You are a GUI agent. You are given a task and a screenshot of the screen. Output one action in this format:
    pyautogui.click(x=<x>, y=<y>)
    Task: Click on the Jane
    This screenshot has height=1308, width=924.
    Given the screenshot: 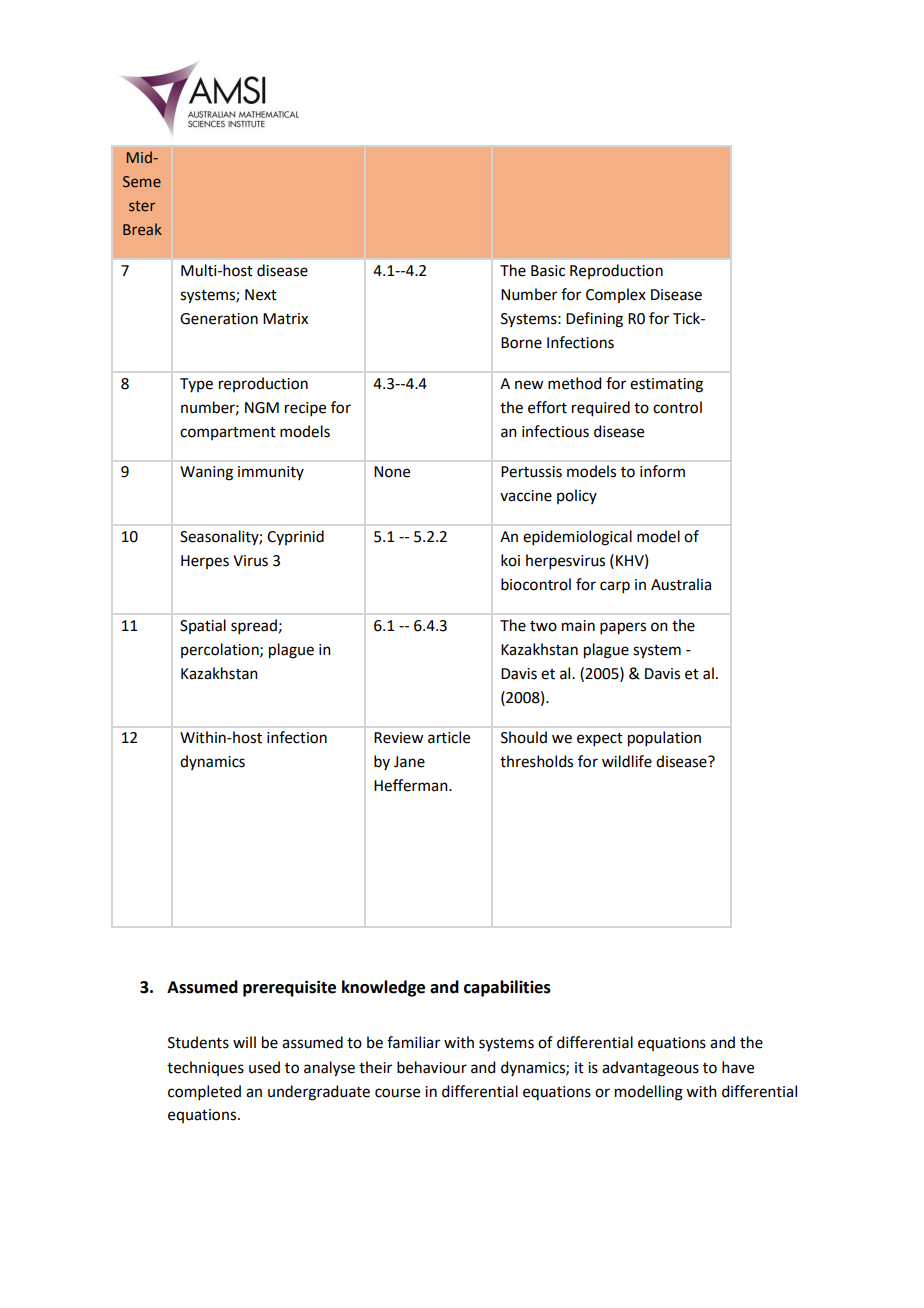 What is the action you would take?
    pyautogui.click(x=409, y=762)
